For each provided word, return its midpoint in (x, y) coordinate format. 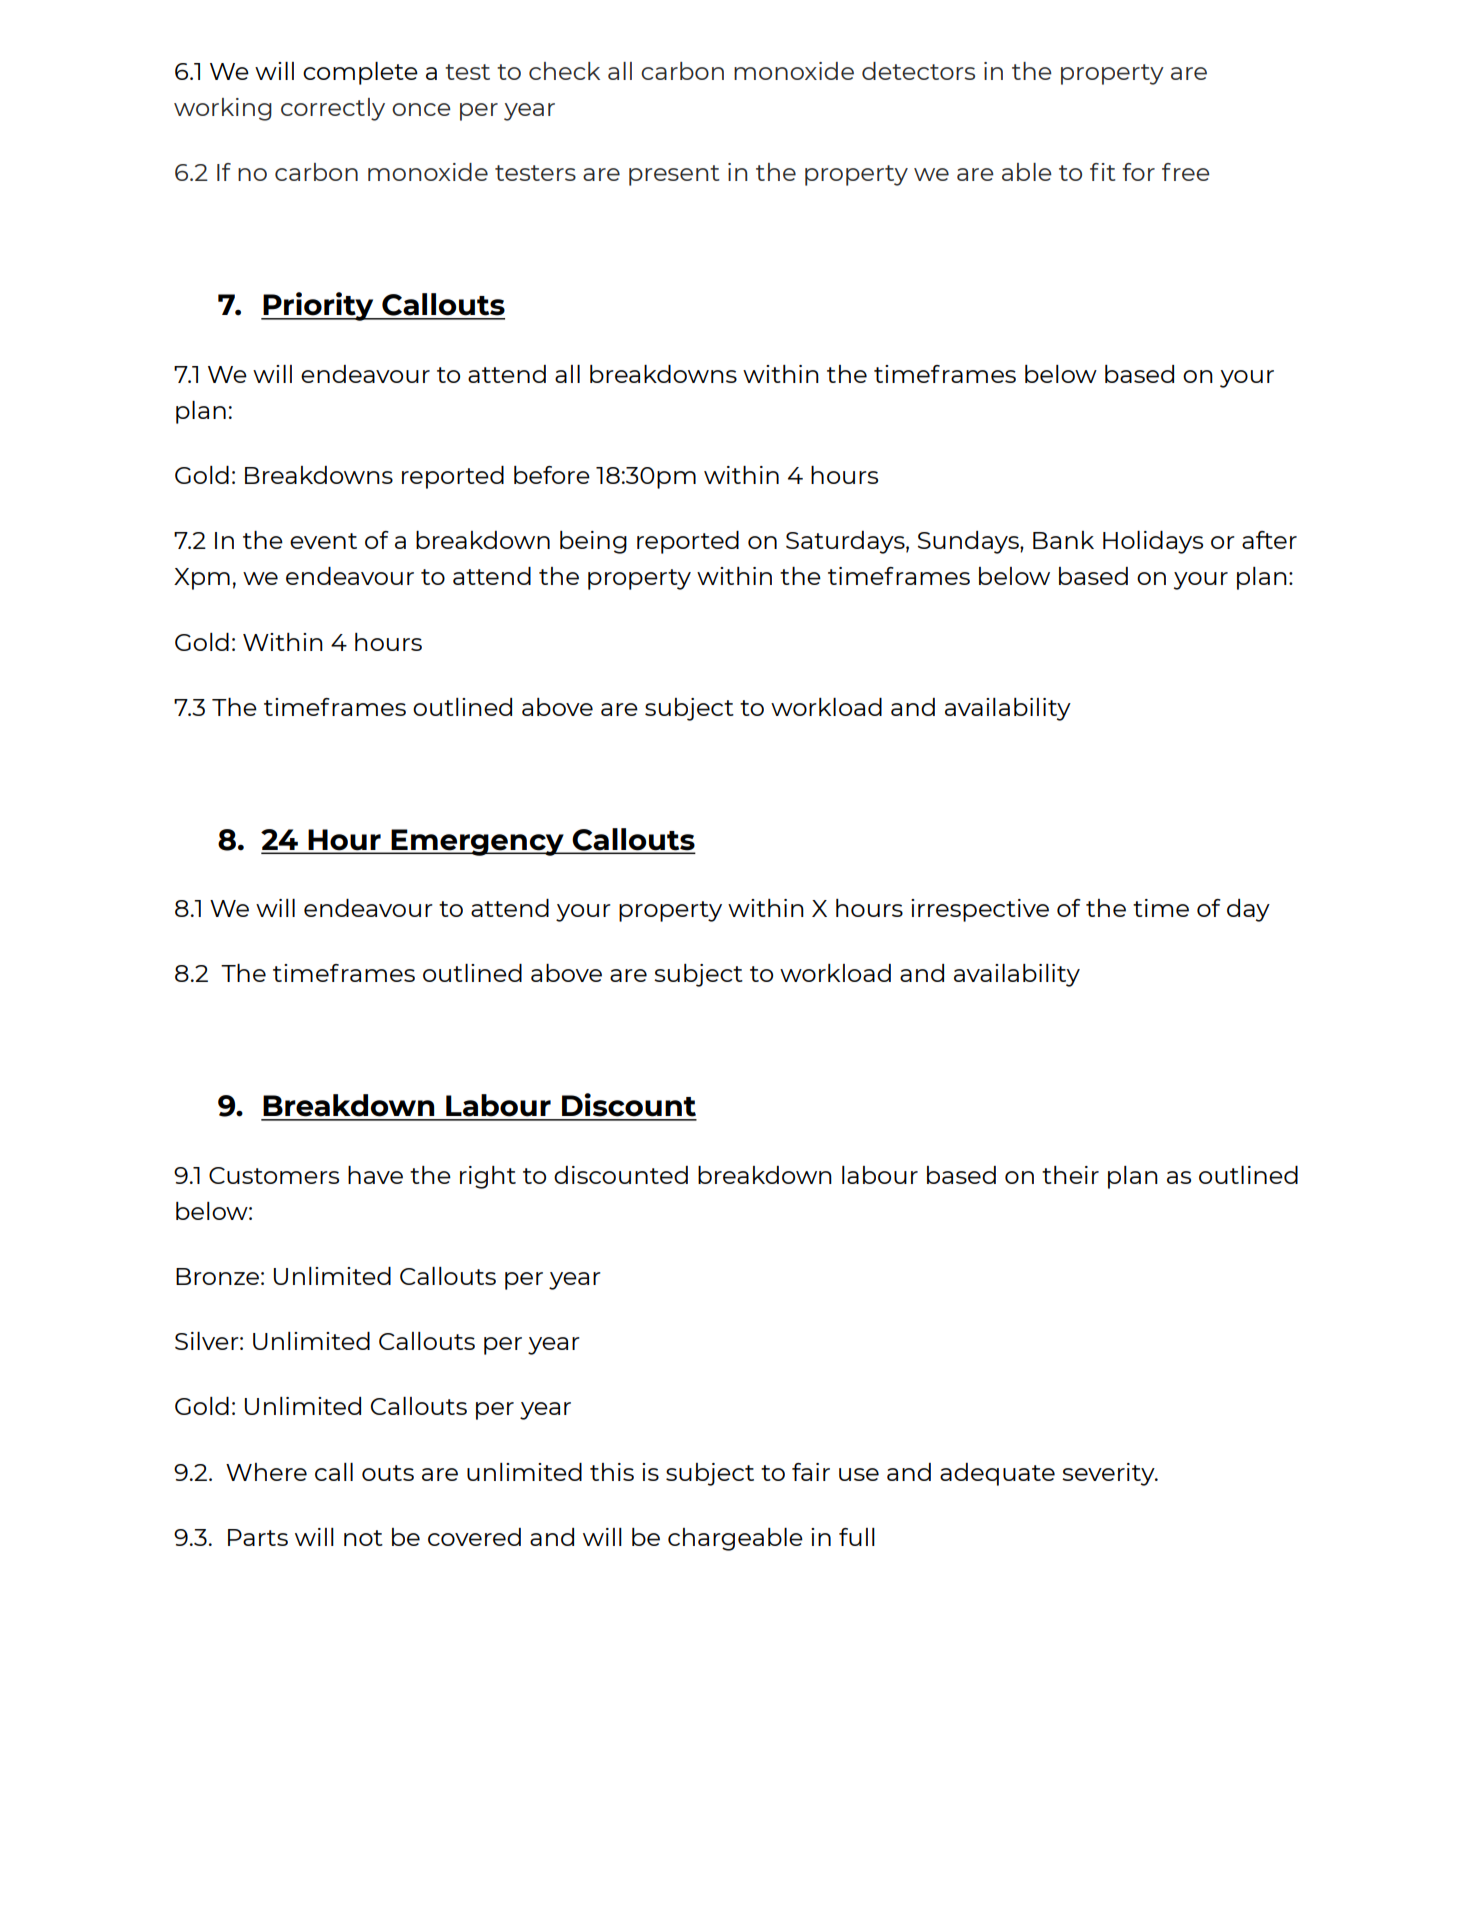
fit (1103, 172)
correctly (333, 109)
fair (811, 1472)
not (363, 1538)
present (674, 175)
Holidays (1153, 542)
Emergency (478, 842)
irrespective (980, 910)
